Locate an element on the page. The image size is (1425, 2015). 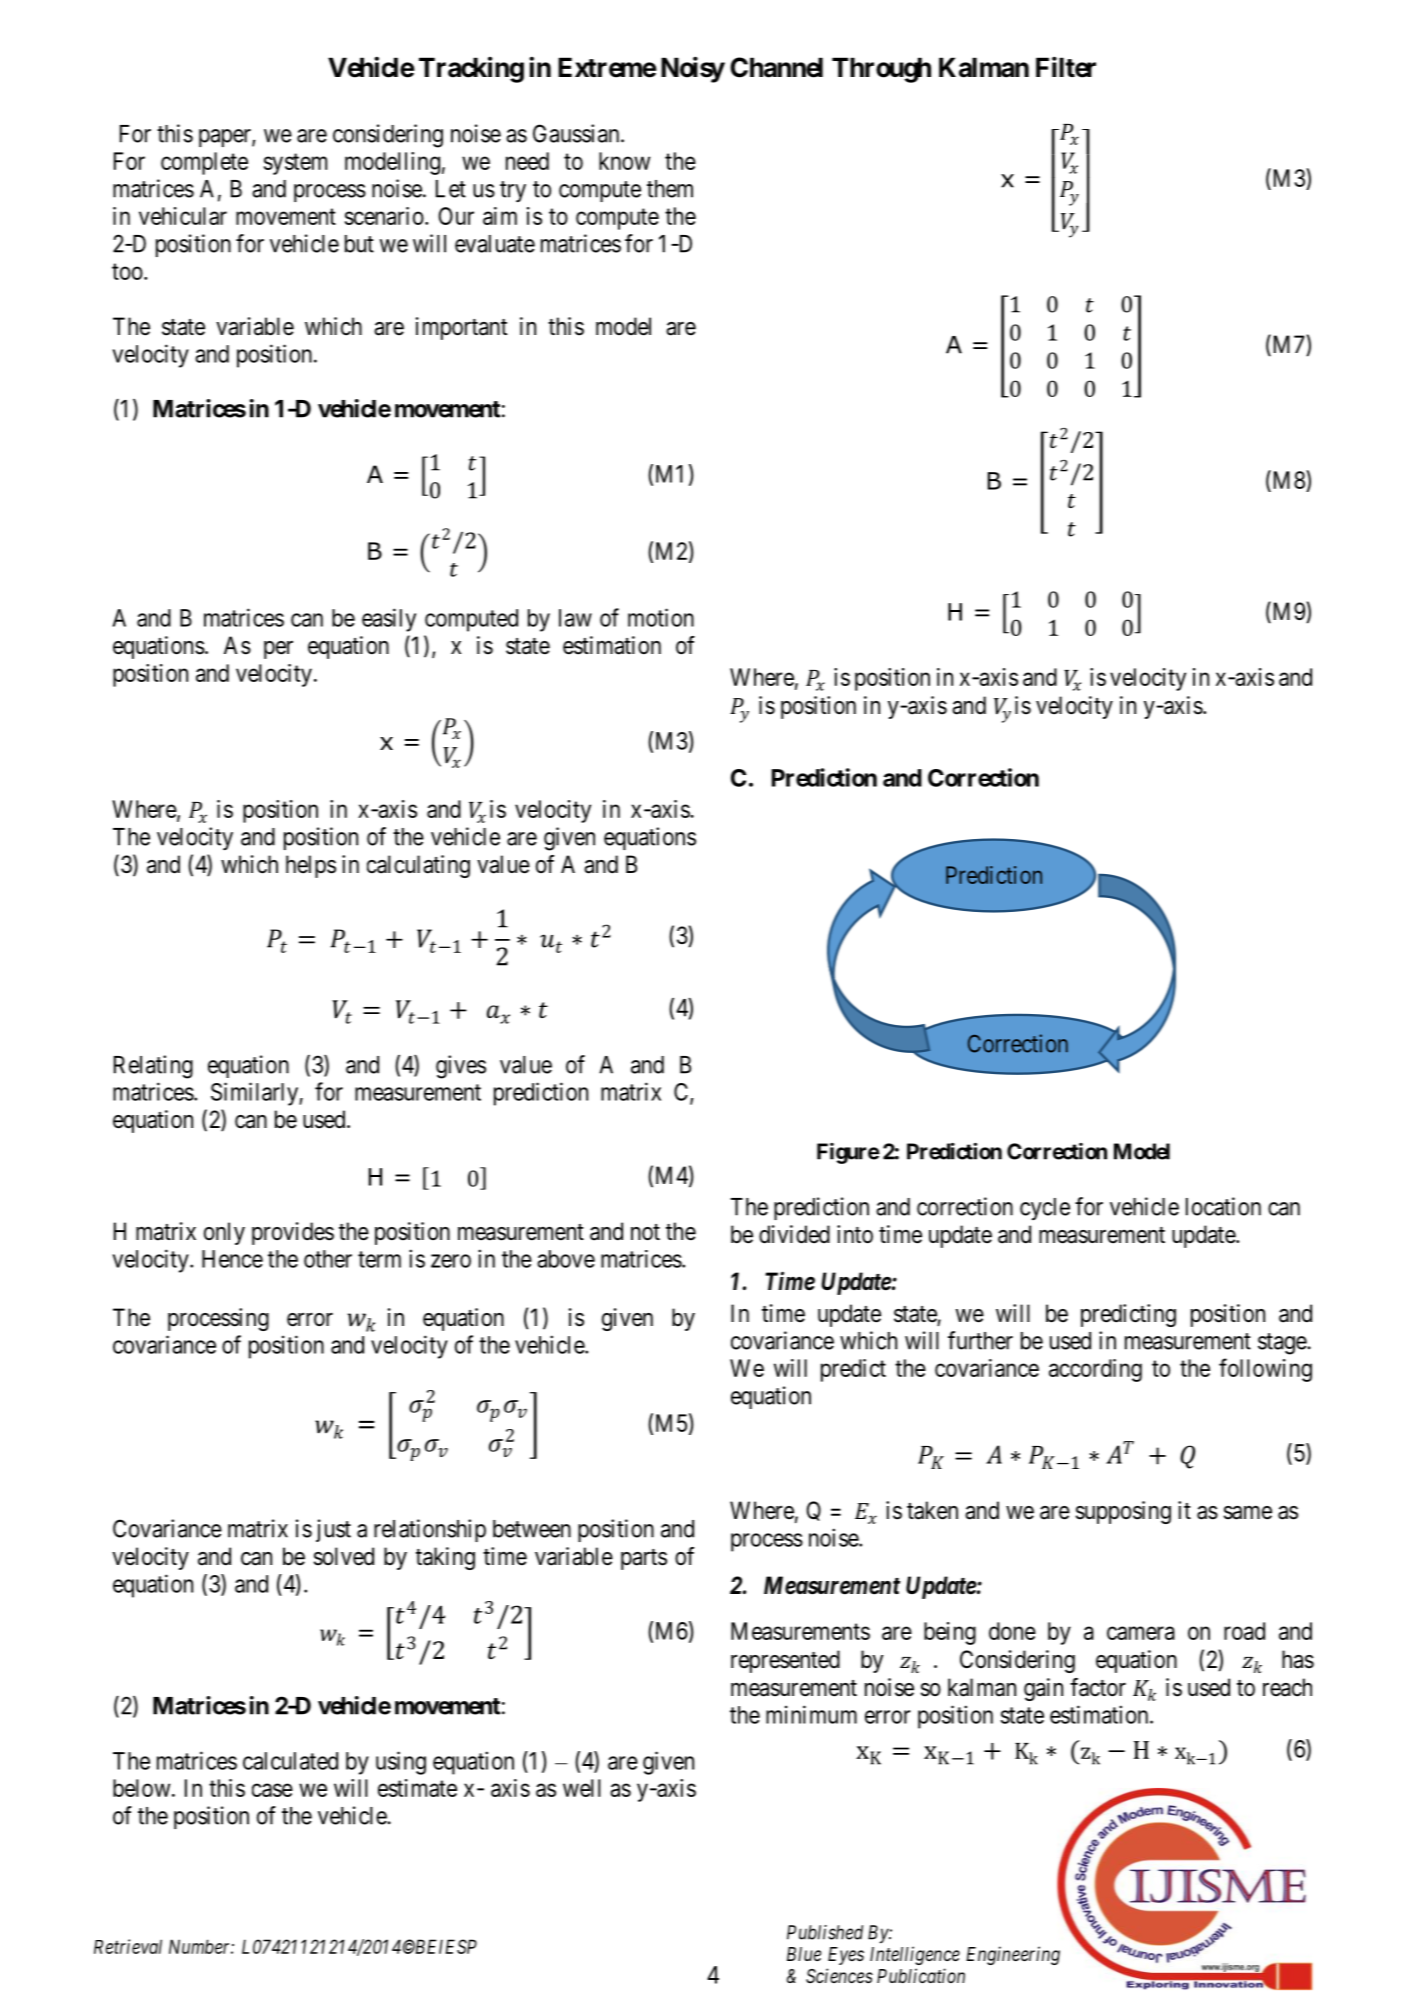
Filter is located at coordinates (1066, 67).
